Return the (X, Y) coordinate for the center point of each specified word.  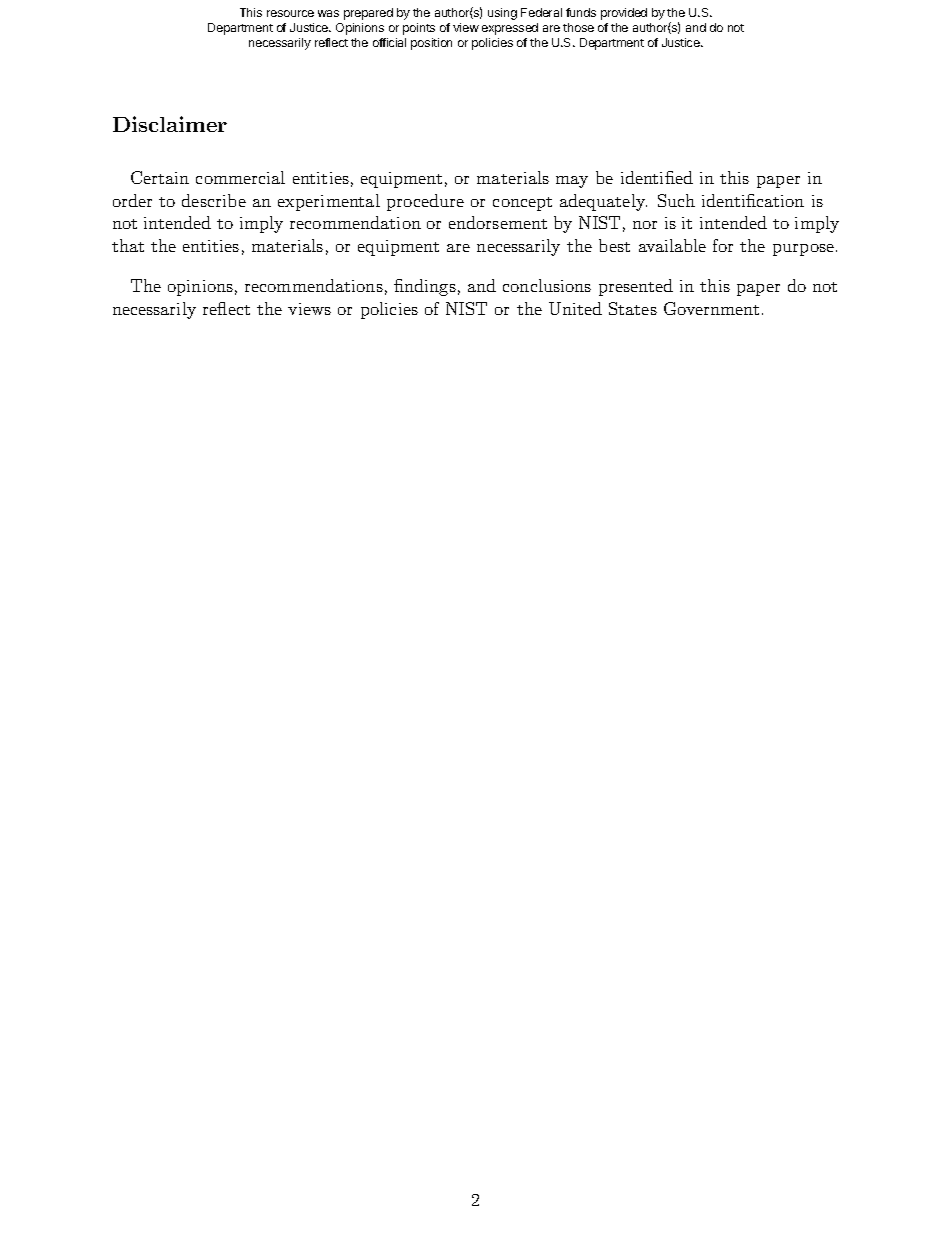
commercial (240, 177)
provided (624, 14)
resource (290, 13)
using (502, 14)
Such (676, 200)
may (572, 182)
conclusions (547, 285)
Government (711, 308)
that (128, 245)
